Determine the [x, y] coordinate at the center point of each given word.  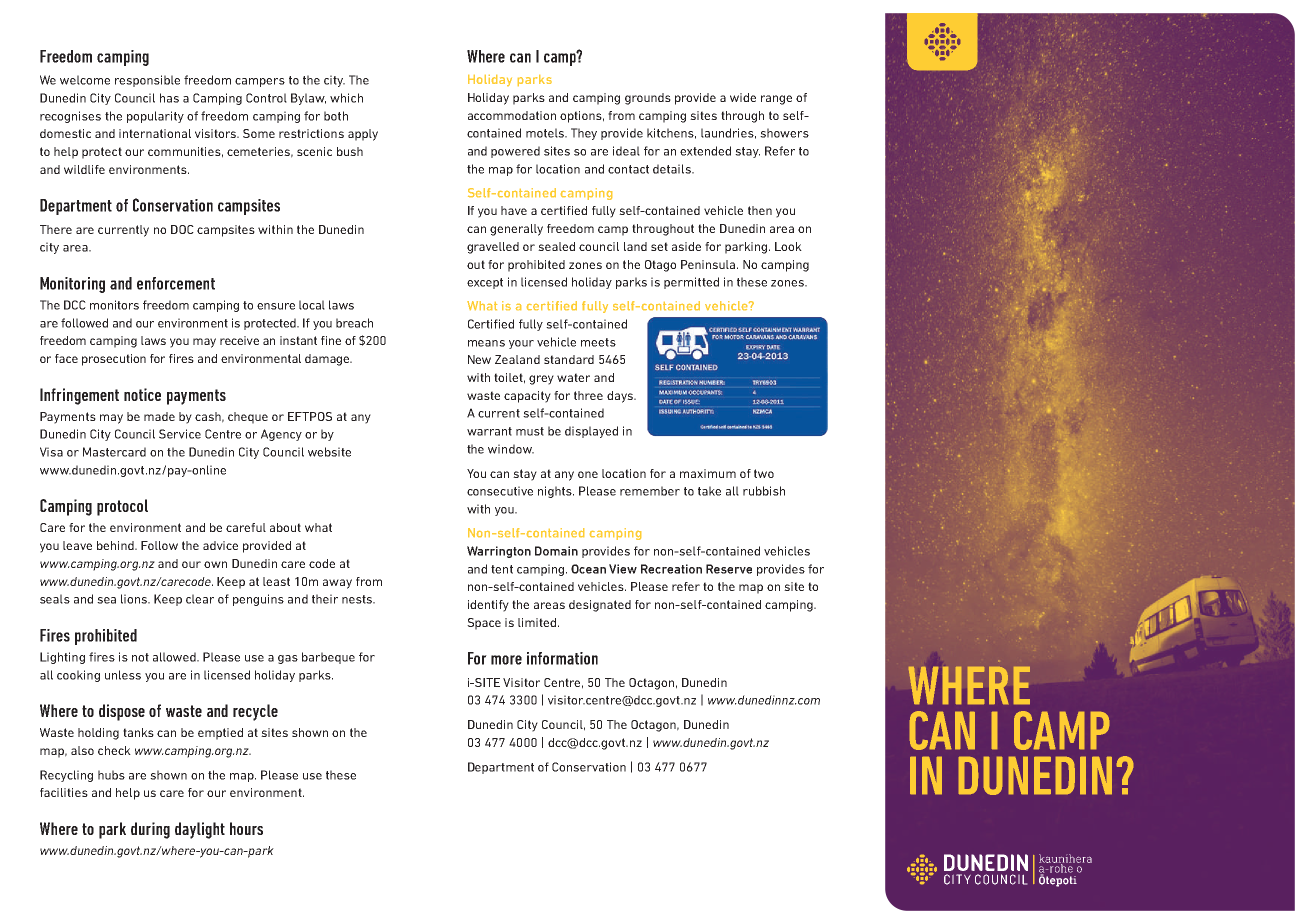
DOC [182, 229]
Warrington [499, 552]
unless [123, 675]
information [562, 658]
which [346, 98]
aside [686, 246]
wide [743, 97]
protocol [122, 507]
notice [142, 394]
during [150, 830]
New [479, 359]
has [169, 98]
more [506, 660]
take [709, 491]
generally [516, 230]
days [621, 397]
